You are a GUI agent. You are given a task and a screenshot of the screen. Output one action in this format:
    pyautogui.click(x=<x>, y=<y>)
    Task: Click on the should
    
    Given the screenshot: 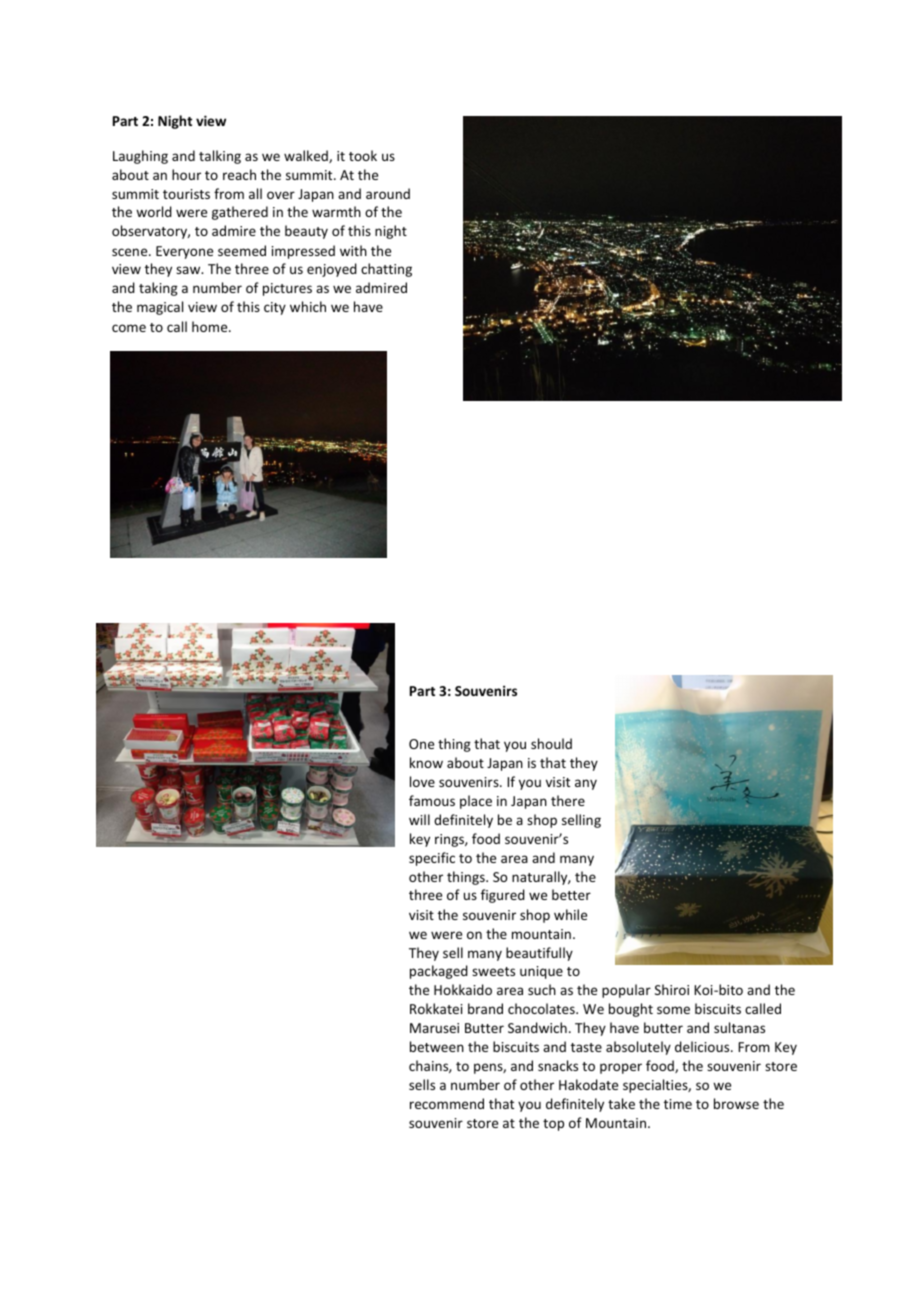 What is the action you would take?
    pyautogui.click(x=551, y=743)
